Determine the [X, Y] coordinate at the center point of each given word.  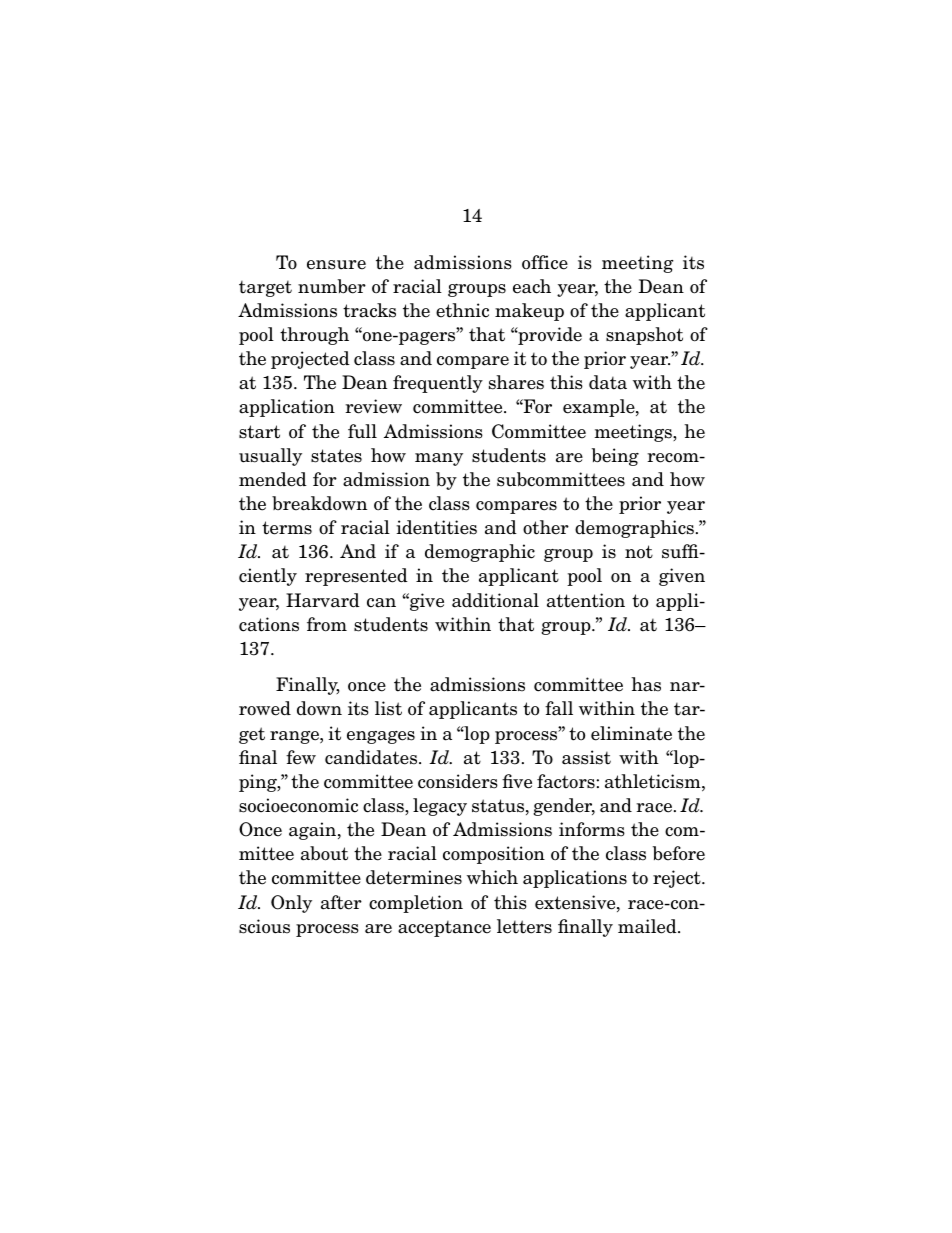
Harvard [323, 600]
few [301, 757]
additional [495, 600]
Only [291, 904]
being [615, 457]
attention [586, 600]
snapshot [644, 336]
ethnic [462, 310]
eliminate [631, 733]
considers [458, 781]
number [332, 286]
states [336, 456]
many [439, 459]
